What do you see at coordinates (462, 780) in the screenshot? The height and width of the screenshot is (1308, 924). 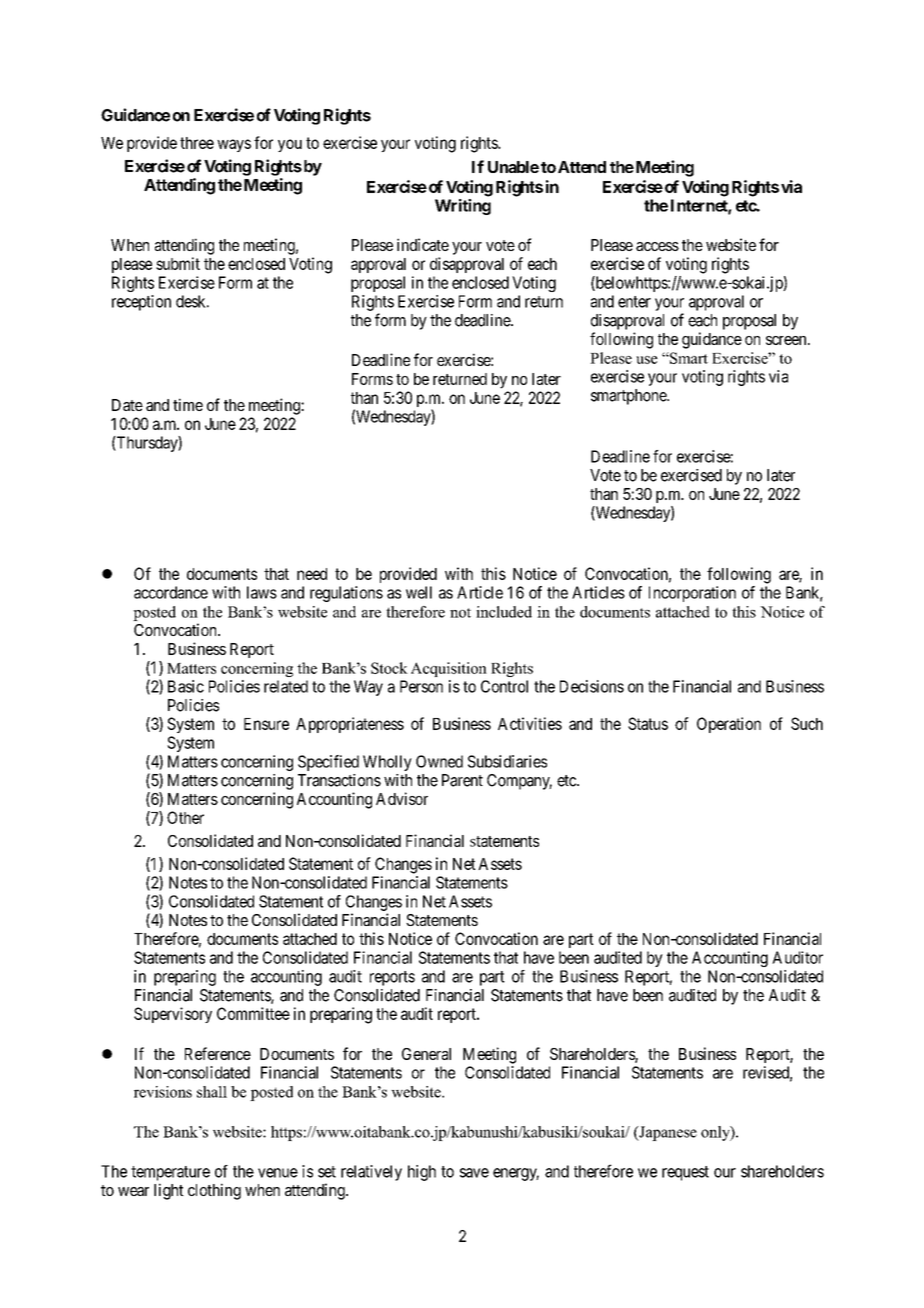 I see `Parent` at bounding box center [462, 780].
